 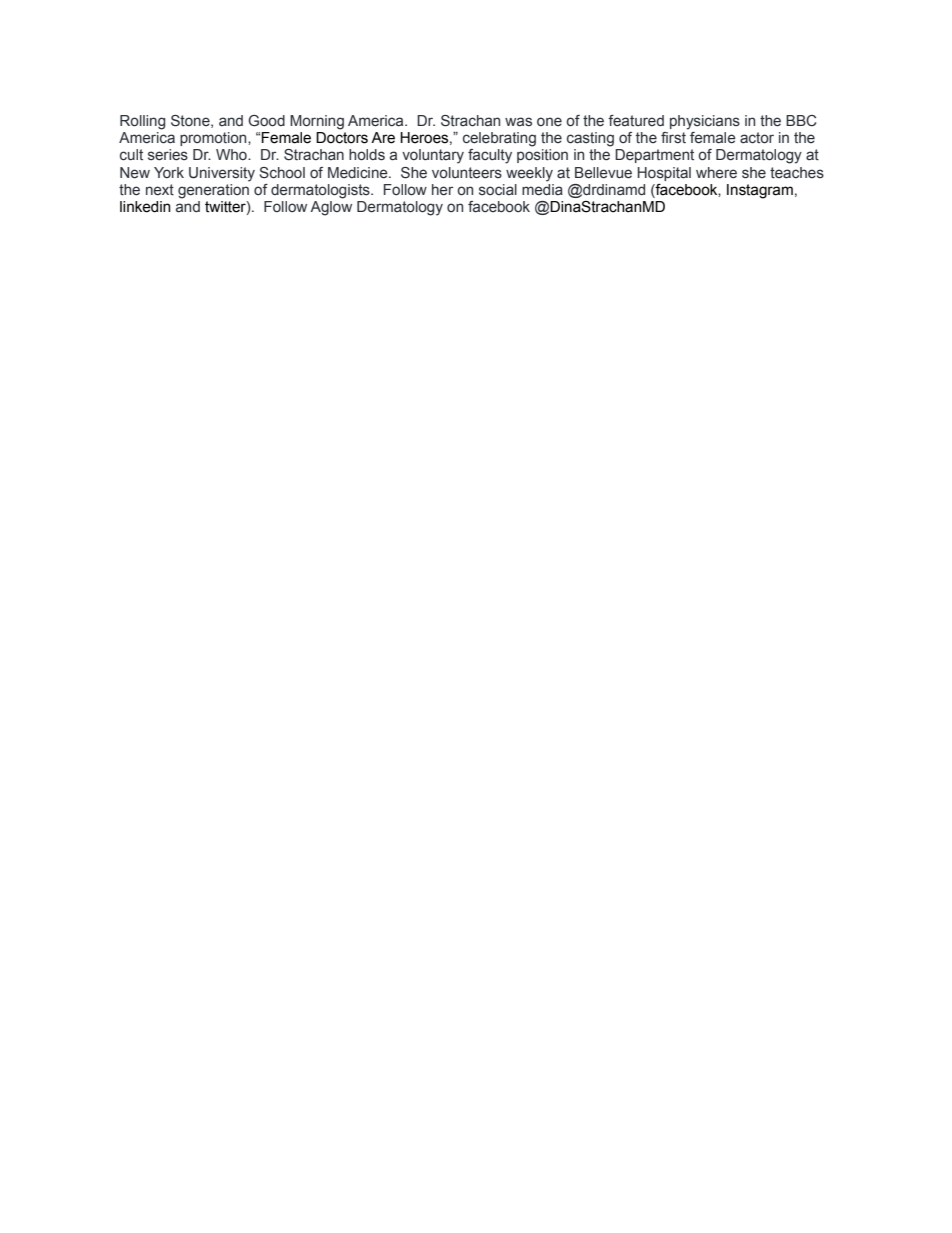 I want to click on physicians, so click(x=705, y=122).
